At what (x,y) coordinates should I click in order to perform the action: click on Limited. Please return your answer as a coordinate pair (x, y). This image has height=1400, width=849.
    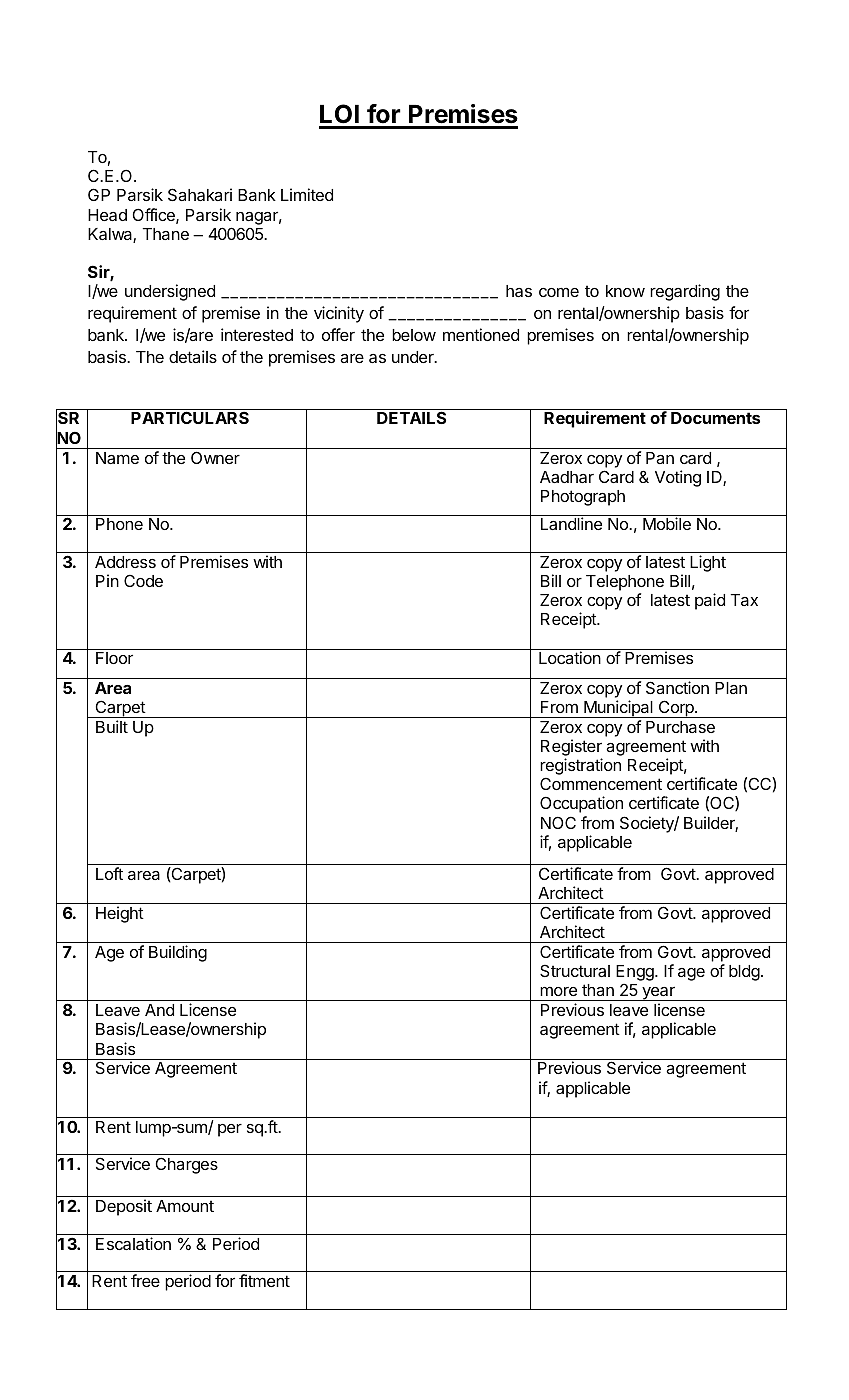
    Looking at the image, I should click on (307, 194).
